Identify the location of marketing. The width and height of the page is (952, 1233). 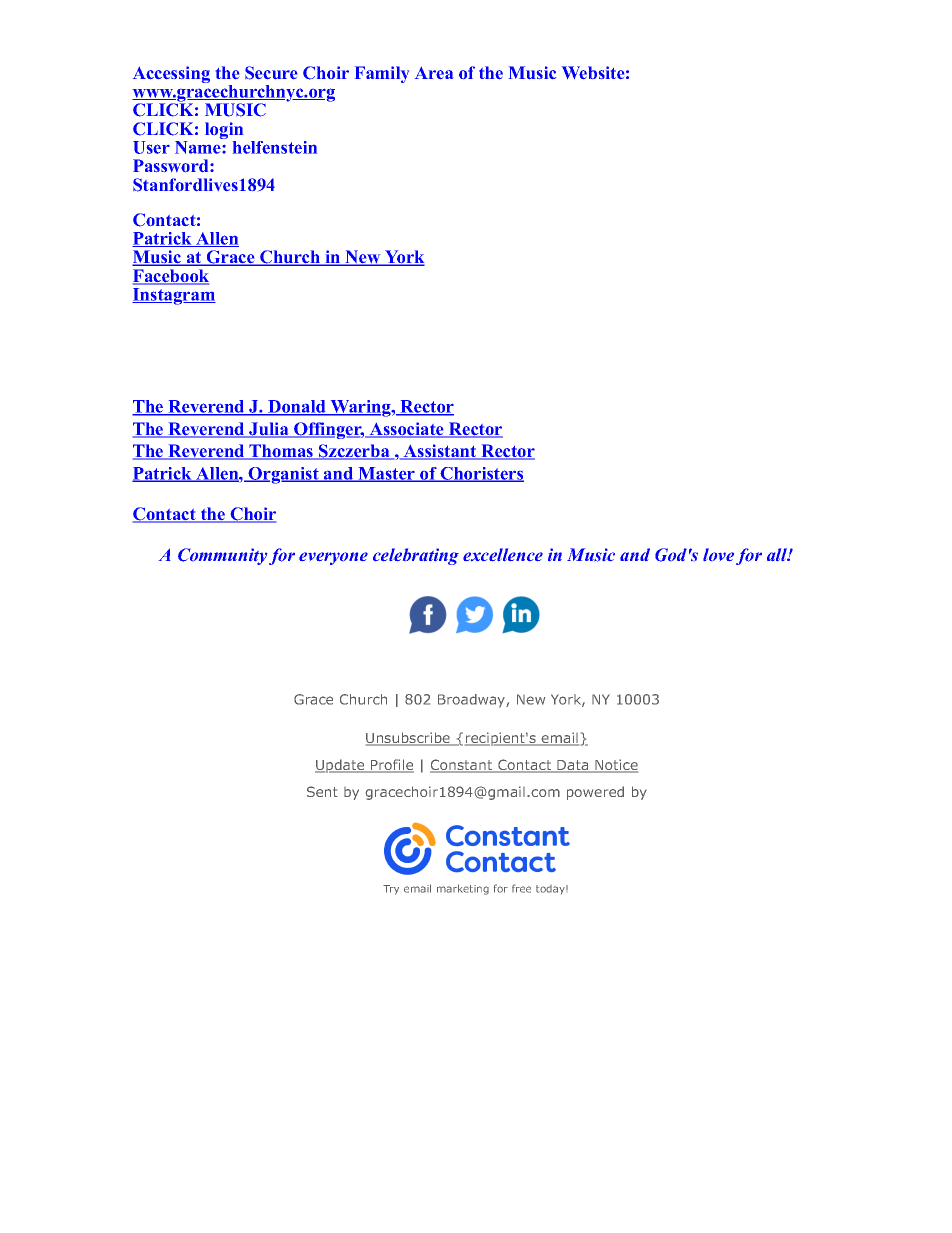
(463, 889).
